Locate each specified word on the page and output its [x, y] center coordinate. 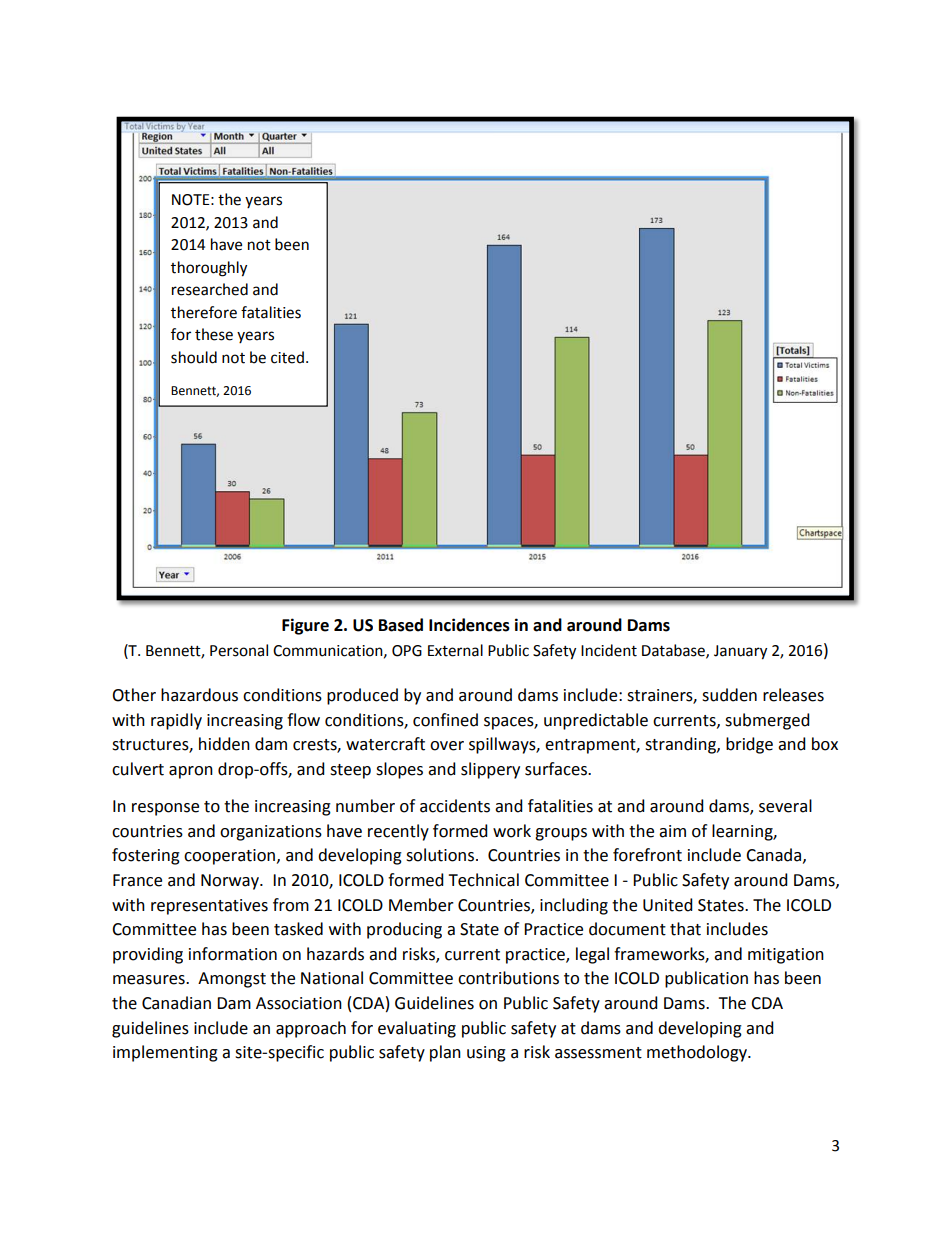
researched [210, 289]
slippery [490, 770]
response [165, 809]
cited [287, 357]
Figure [305, 626]
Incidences [469, 625]
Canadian [176, 1003]
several [785, 806]
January [740, 652]
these [214, 334]
